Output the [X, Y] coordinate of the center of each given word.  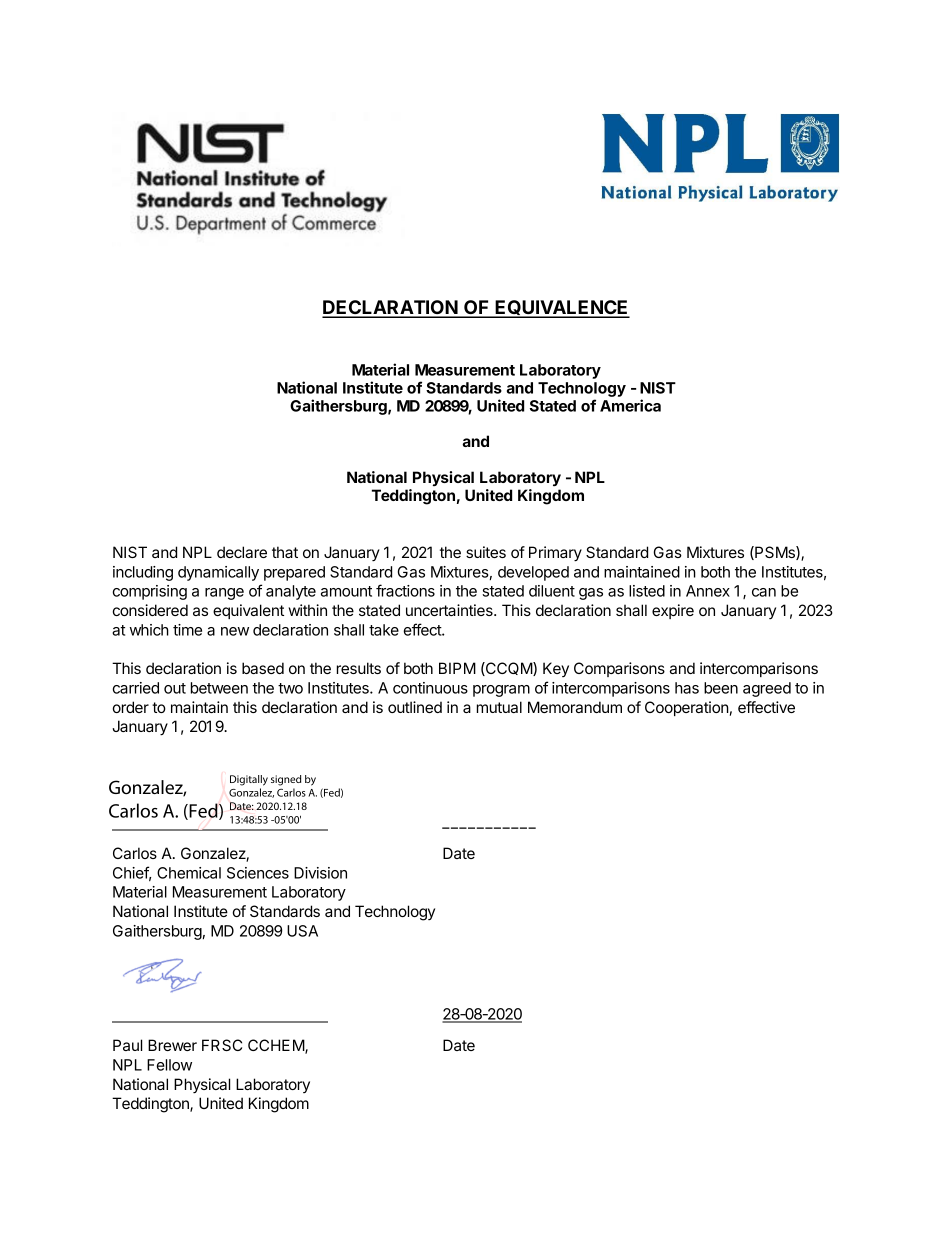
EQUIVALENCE [562, 309]
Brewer [172, 1045]
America [630, 405]
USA [302, 931]
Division [320, 873]
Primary [555, 554]
